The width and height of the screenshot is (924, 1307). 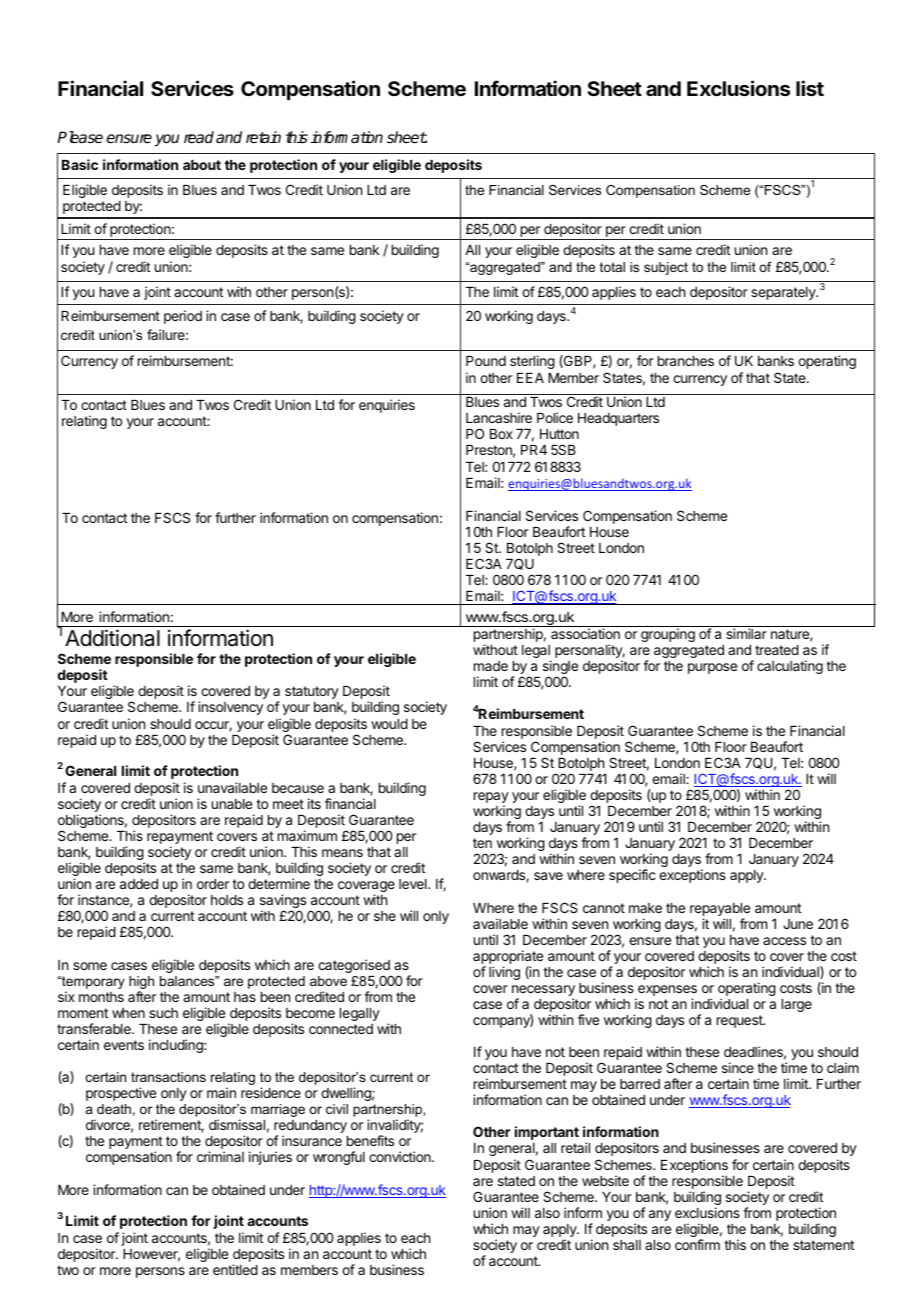 I want to click on list, so click(x=810, y=88).
